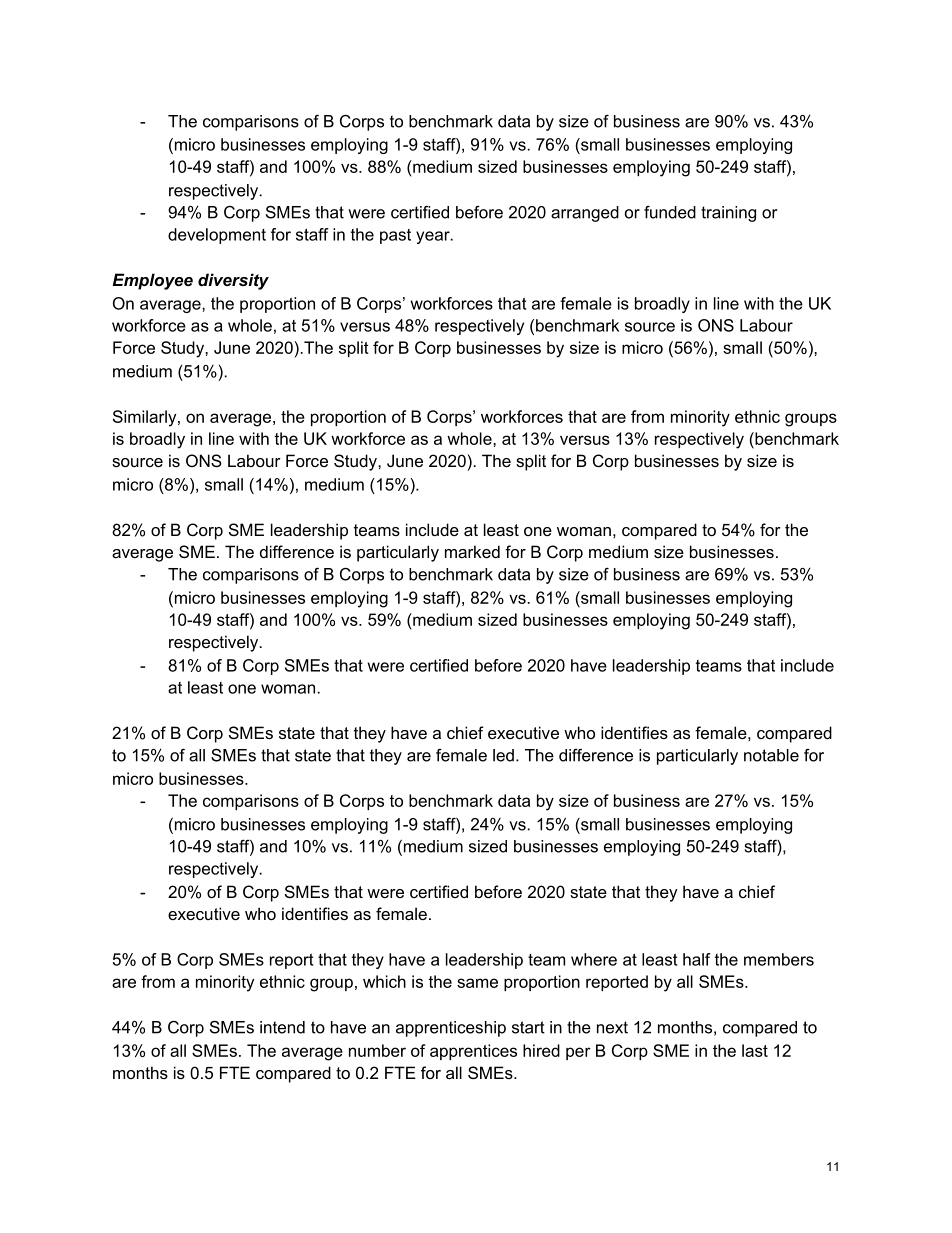 The width and height of the image is (952, 1233). What do you see at coordinates (217, 236) in the image?
I see `development` at bounding box center [217, 236].
